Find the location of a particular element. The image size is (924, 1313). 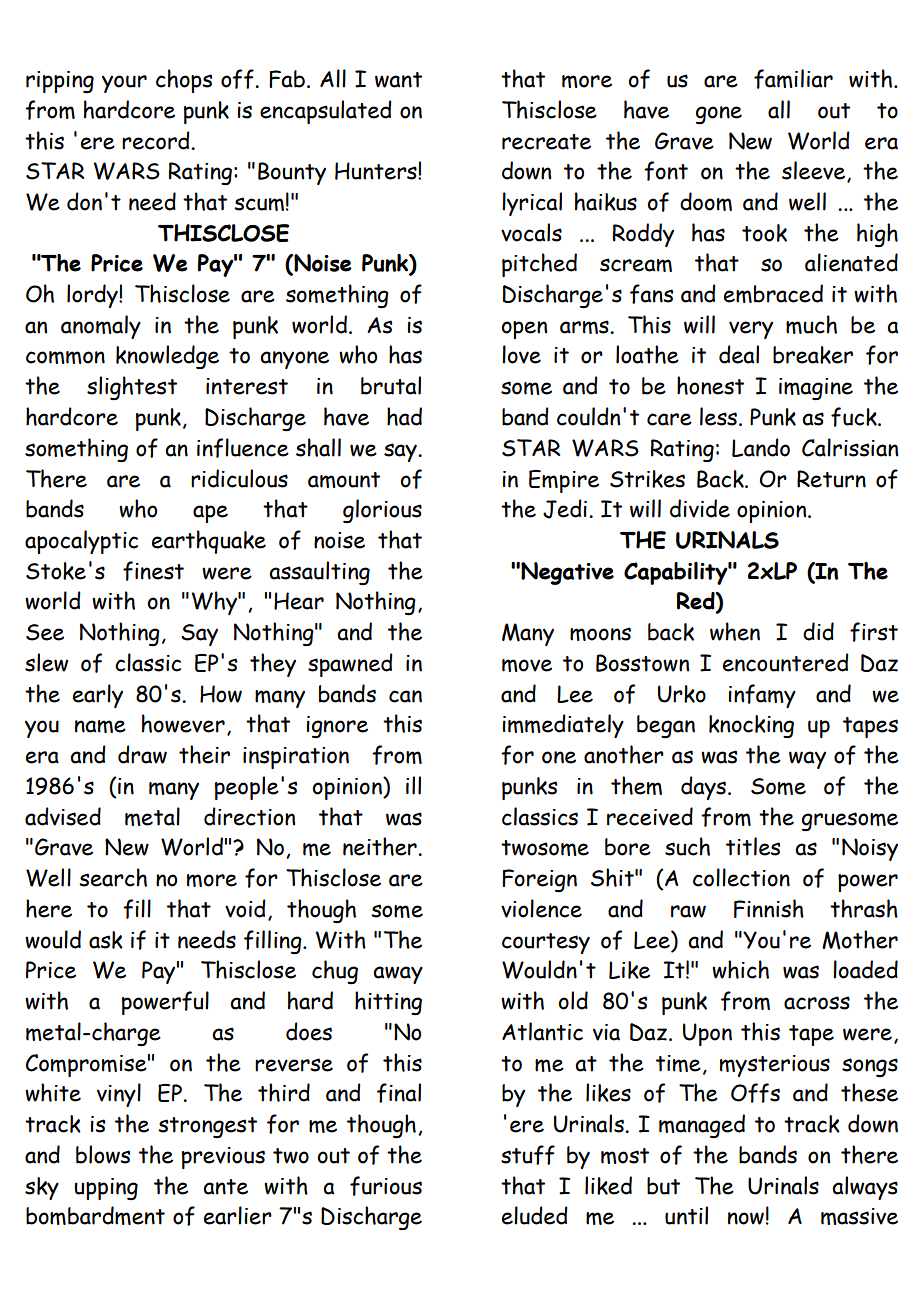

early is located at coordinates (98, 696).
